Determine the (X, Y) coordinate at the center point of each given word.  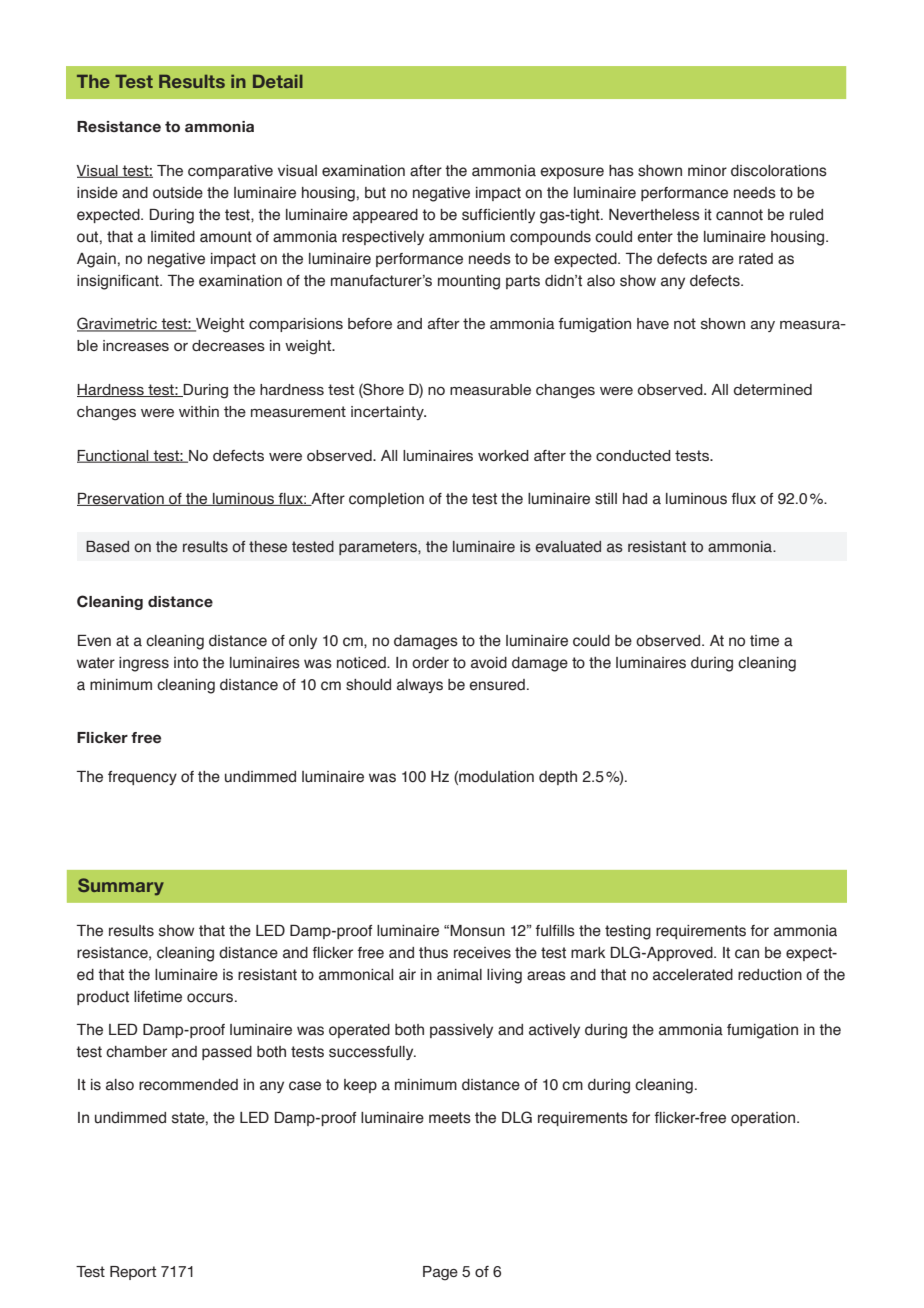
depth (558, 778)
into (186, 663)
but (375, 193)
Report (133, 1273)
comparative (230, 172)
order (430, 663)
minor (707, 171)
